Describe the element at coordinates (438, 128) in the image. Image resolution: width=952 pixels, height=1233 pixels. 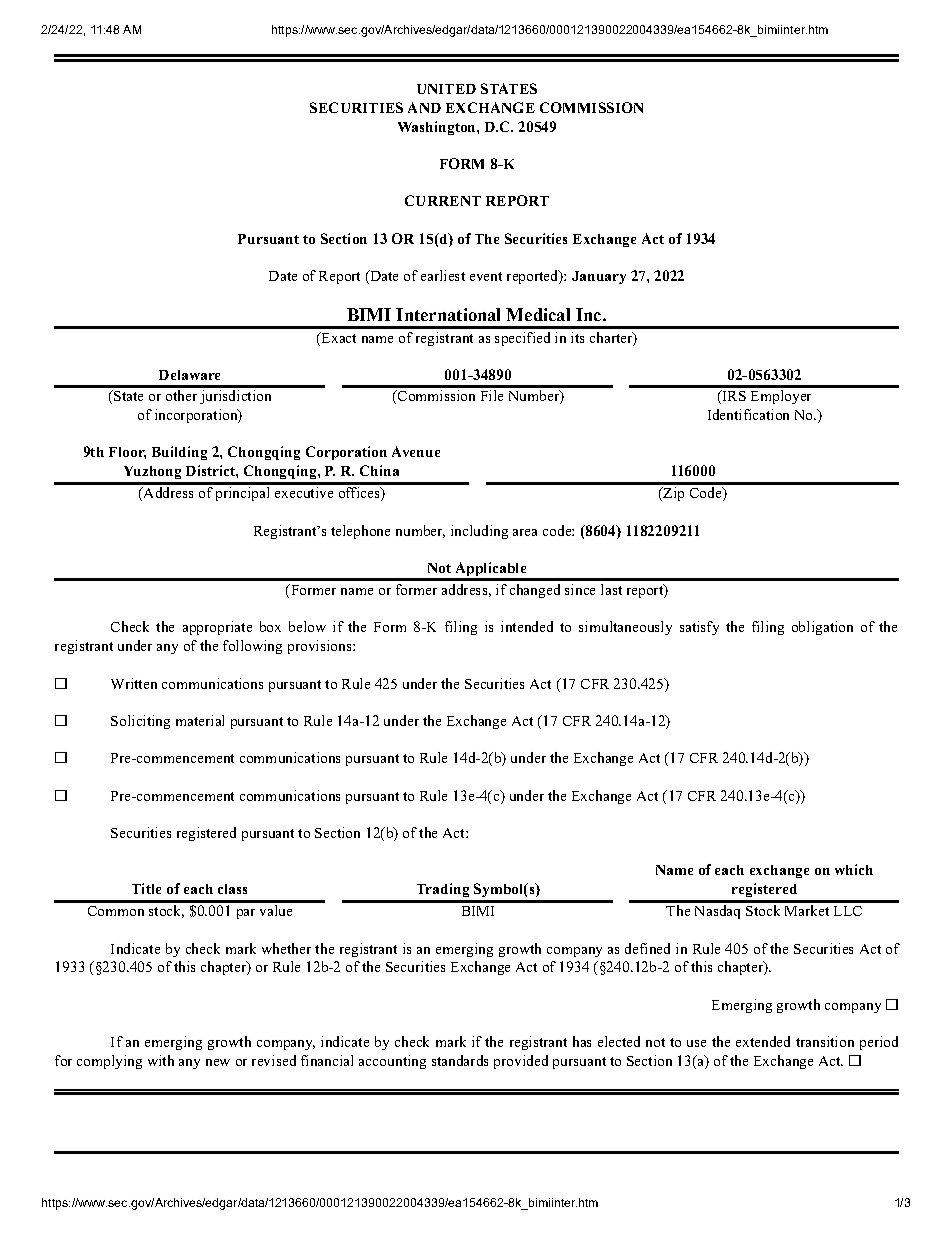
I see `Washington` at that location.
